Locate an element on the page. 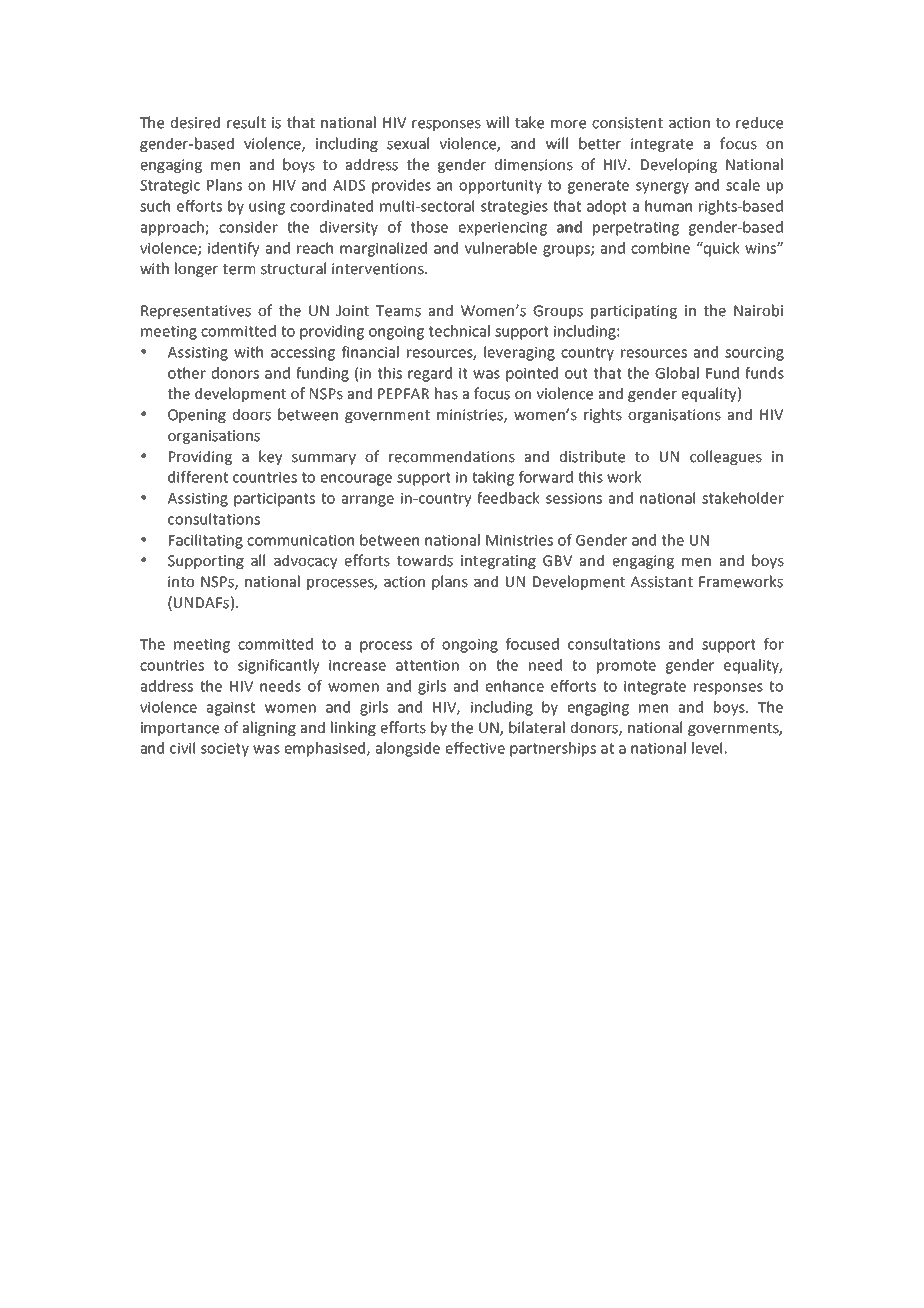 The image size is (924, 1308). sourcing is located at coordinates (754, 354).
